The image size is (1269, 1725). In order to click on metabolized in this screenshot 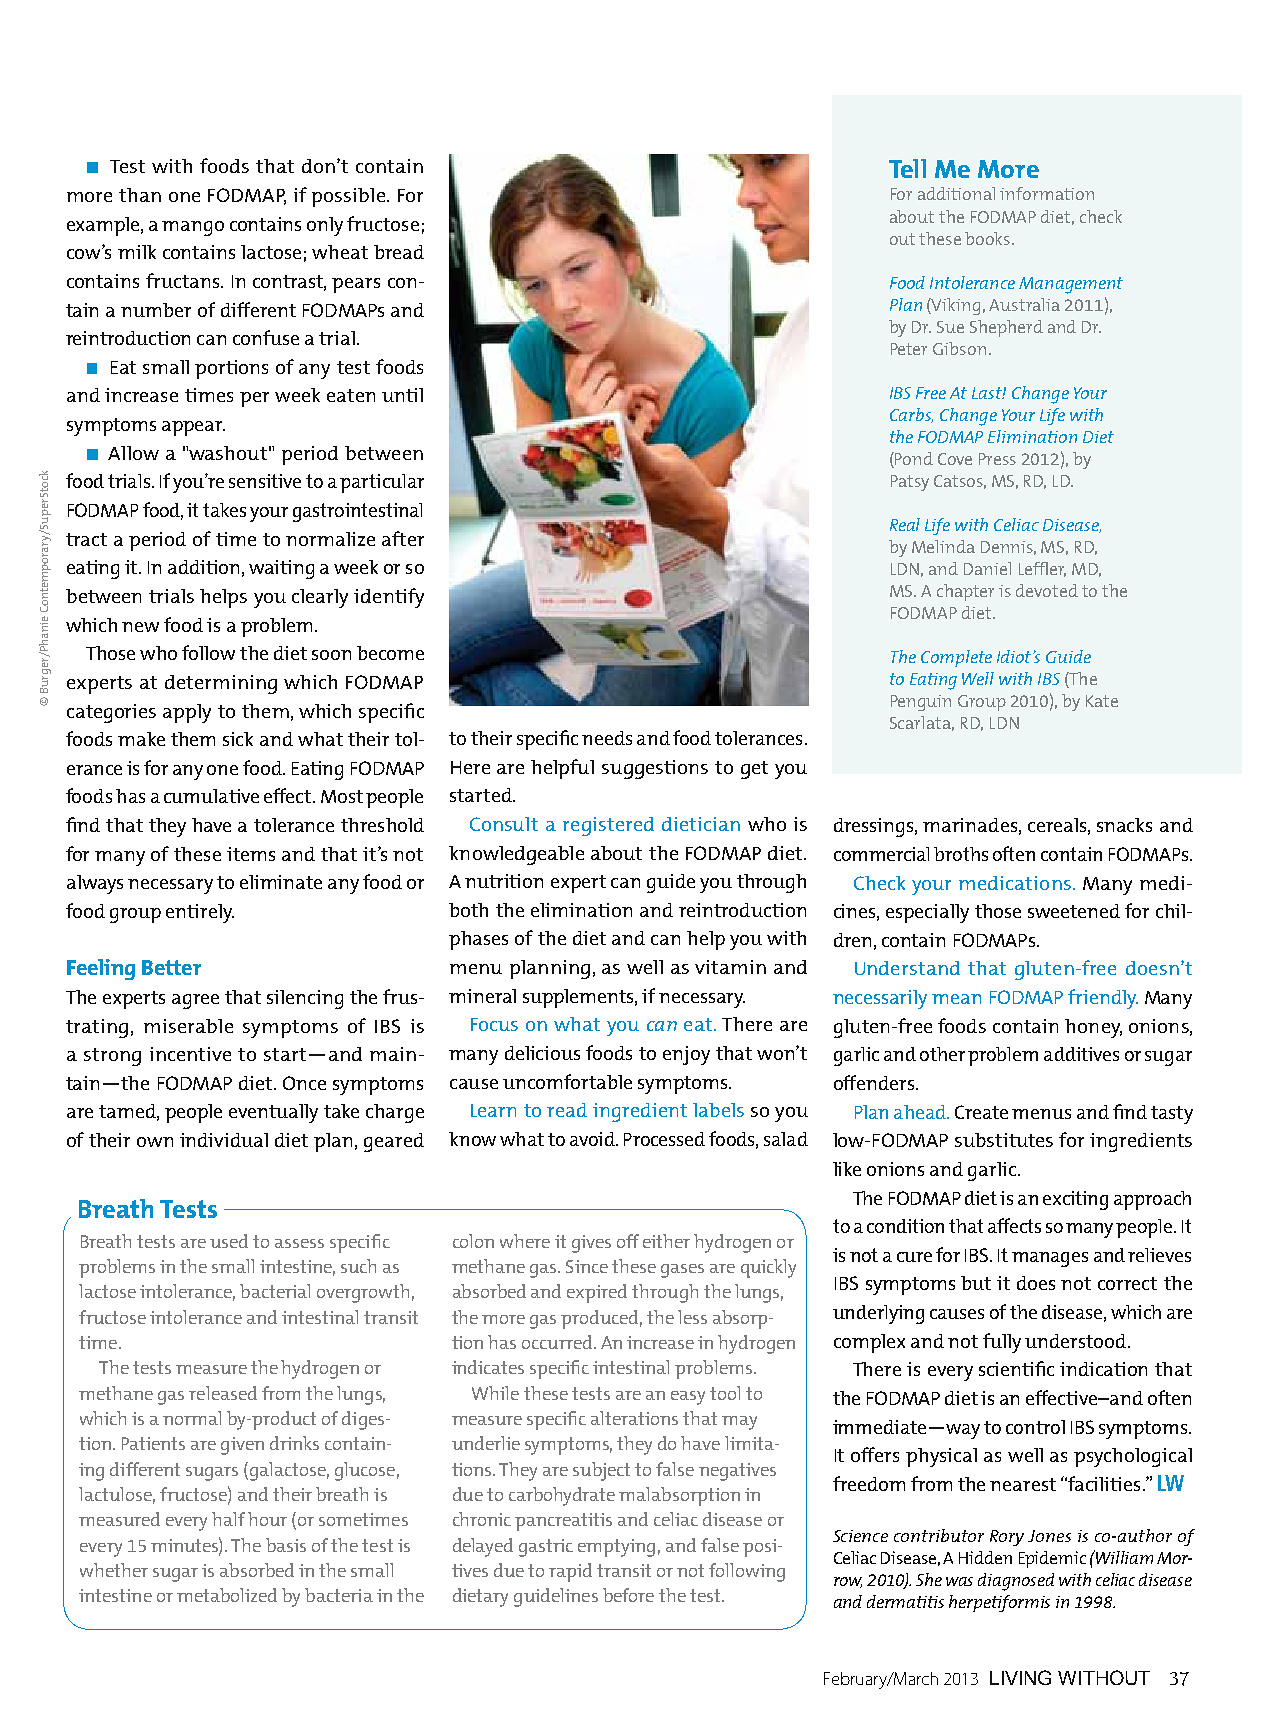, I will do `click(227, 1595)`.
